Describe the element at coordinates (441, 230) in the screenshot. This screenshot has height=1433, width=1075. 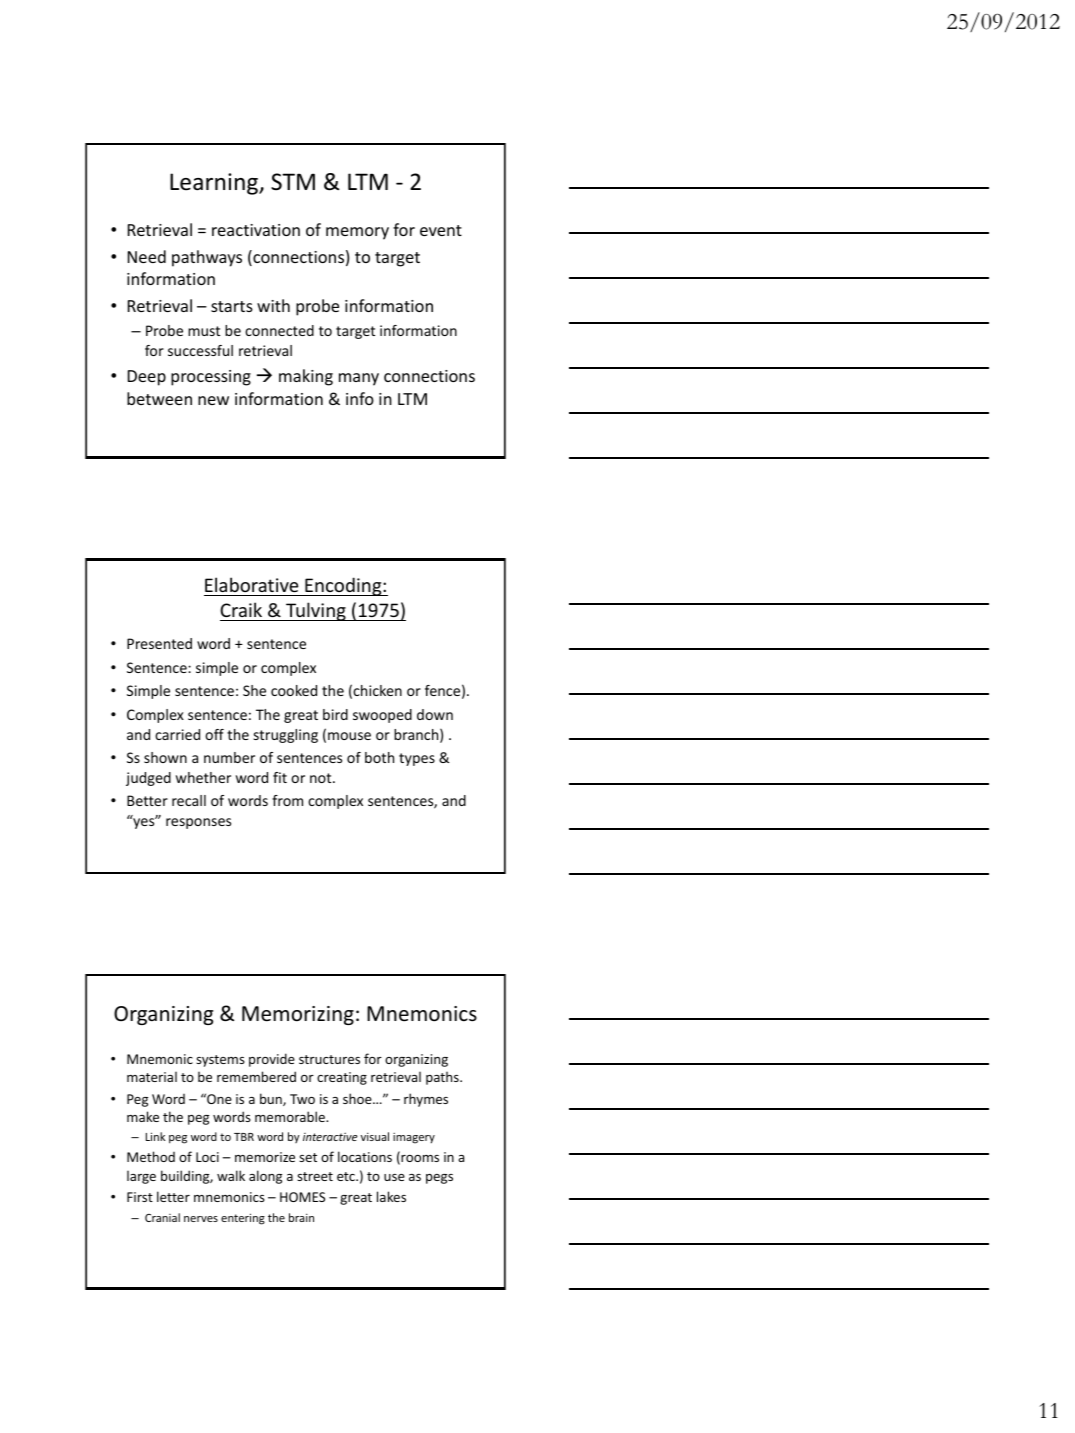
I see `event` at that location.
